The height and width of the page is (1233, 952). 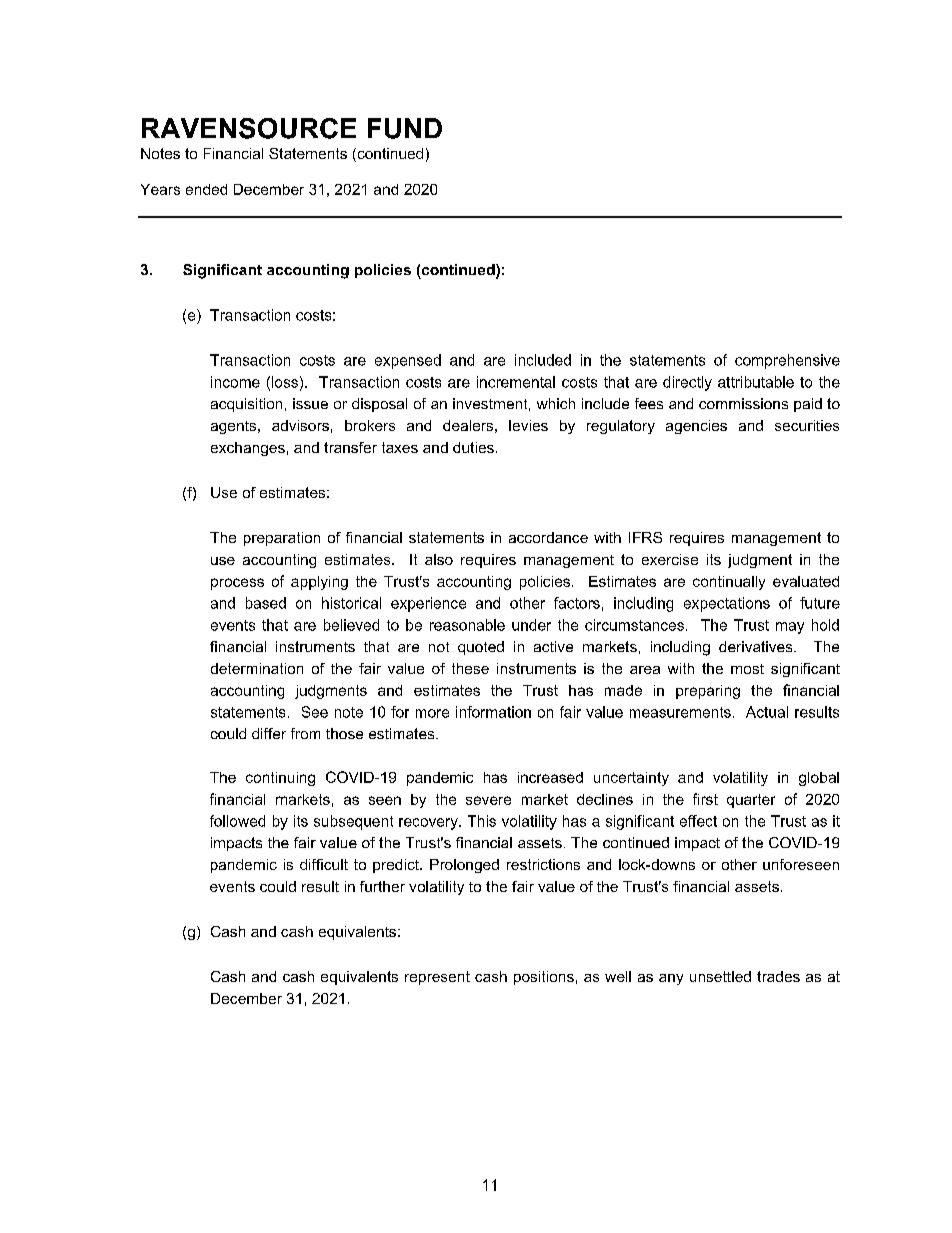 What do you see at coordinates (729, 583) in the page?
I see `continually` at bounding box center [729, 583].
